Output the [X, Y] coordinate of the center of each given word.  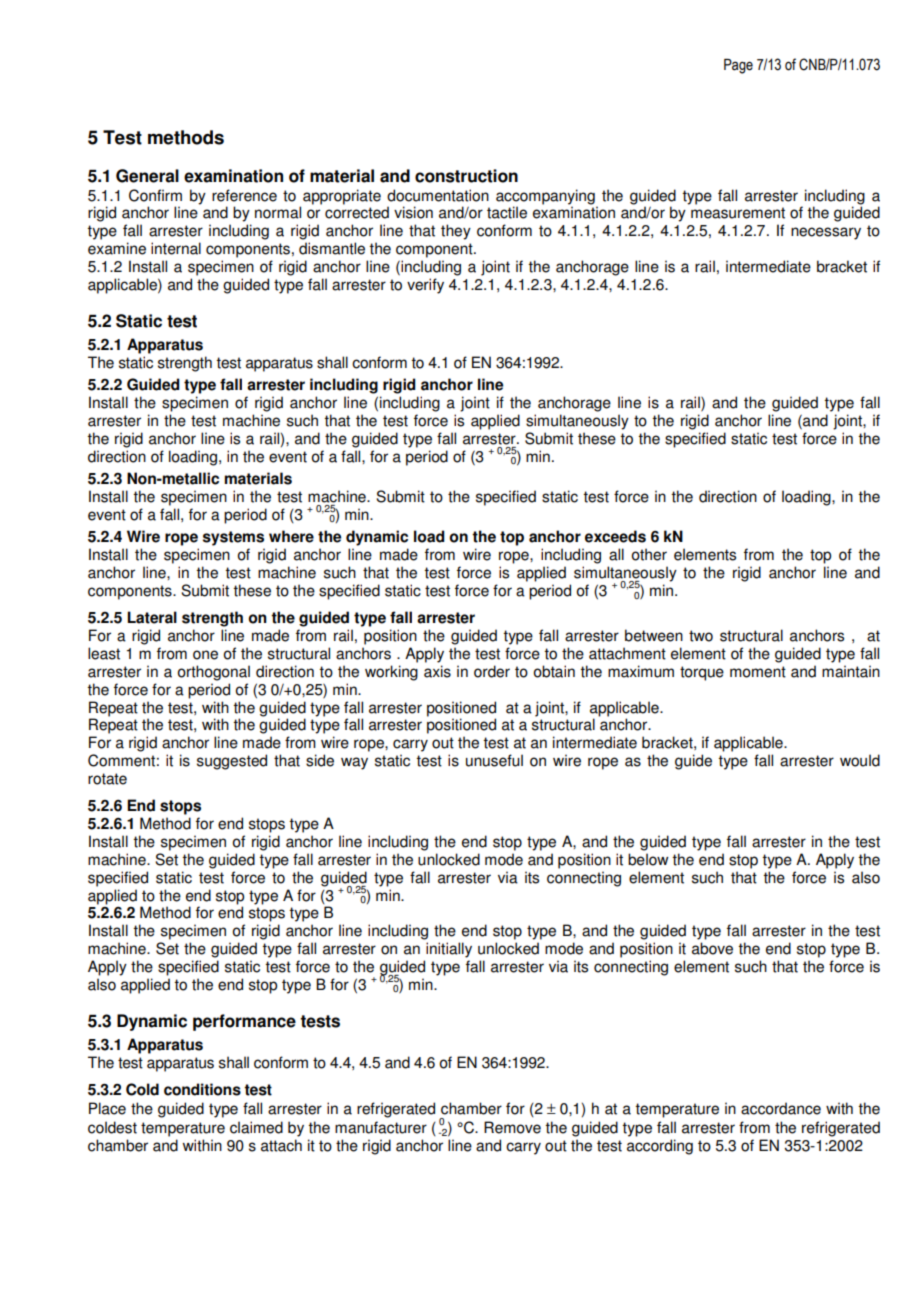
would [860, 760]
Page [738, 66]
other [649, 554]
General [147, 176]
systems [233, 538]
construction [466, 176]
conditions [202, 1089]
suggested [232, 762]
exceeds [615, 536]
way [354, 763]
